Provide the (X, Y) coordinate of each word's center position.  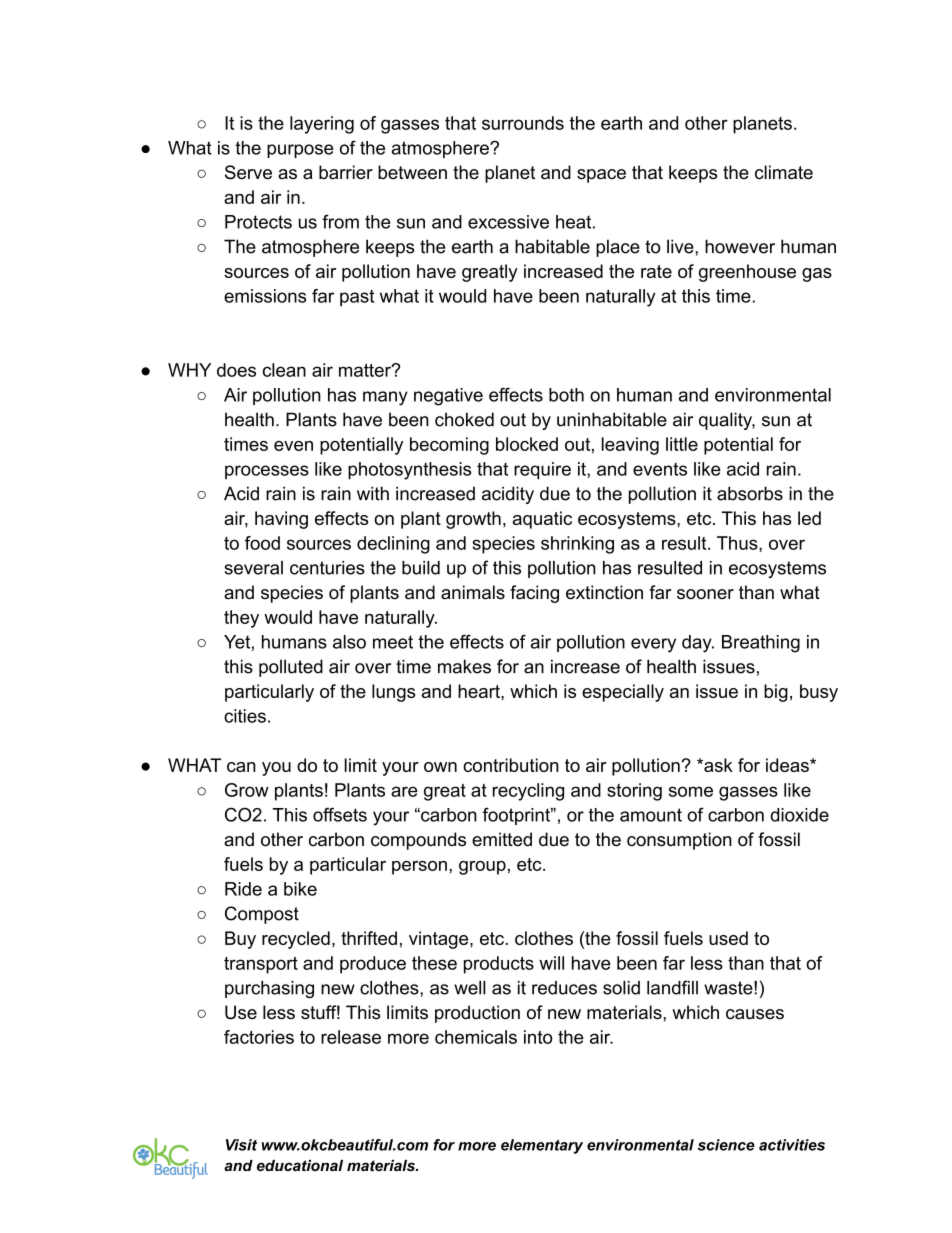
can (241, 767)
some (691, 791)
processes (267, 472)
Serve (248, 172)
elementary (542, 1146)
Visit (241, 1145)
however (740, 246)
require (542, 471)
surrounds (523, 123)
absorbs (750, 493)
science (726, 1145)
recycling (528, 792)
